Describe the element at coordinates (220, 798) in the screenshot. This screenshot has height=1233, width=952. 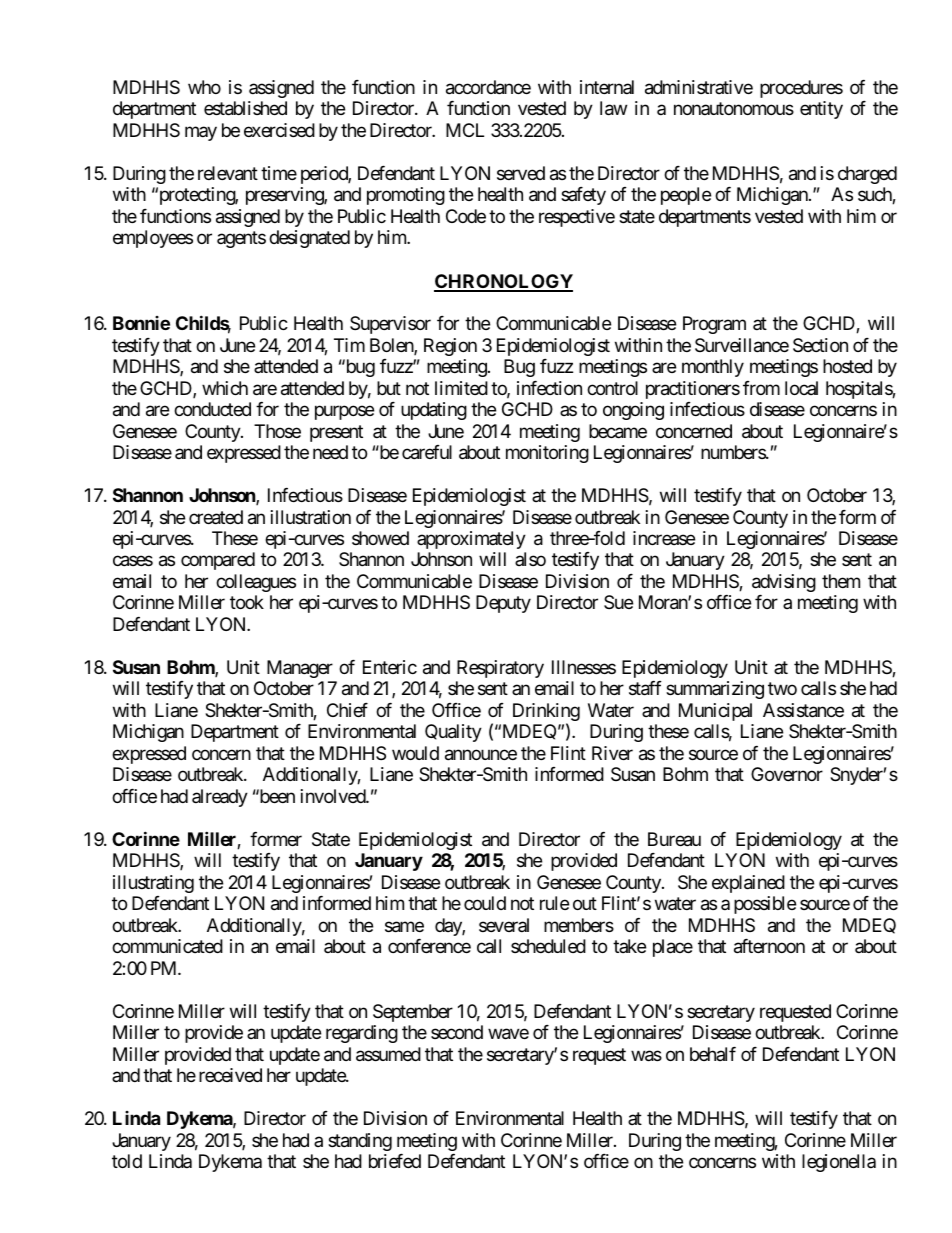
I see `already` at that location.
